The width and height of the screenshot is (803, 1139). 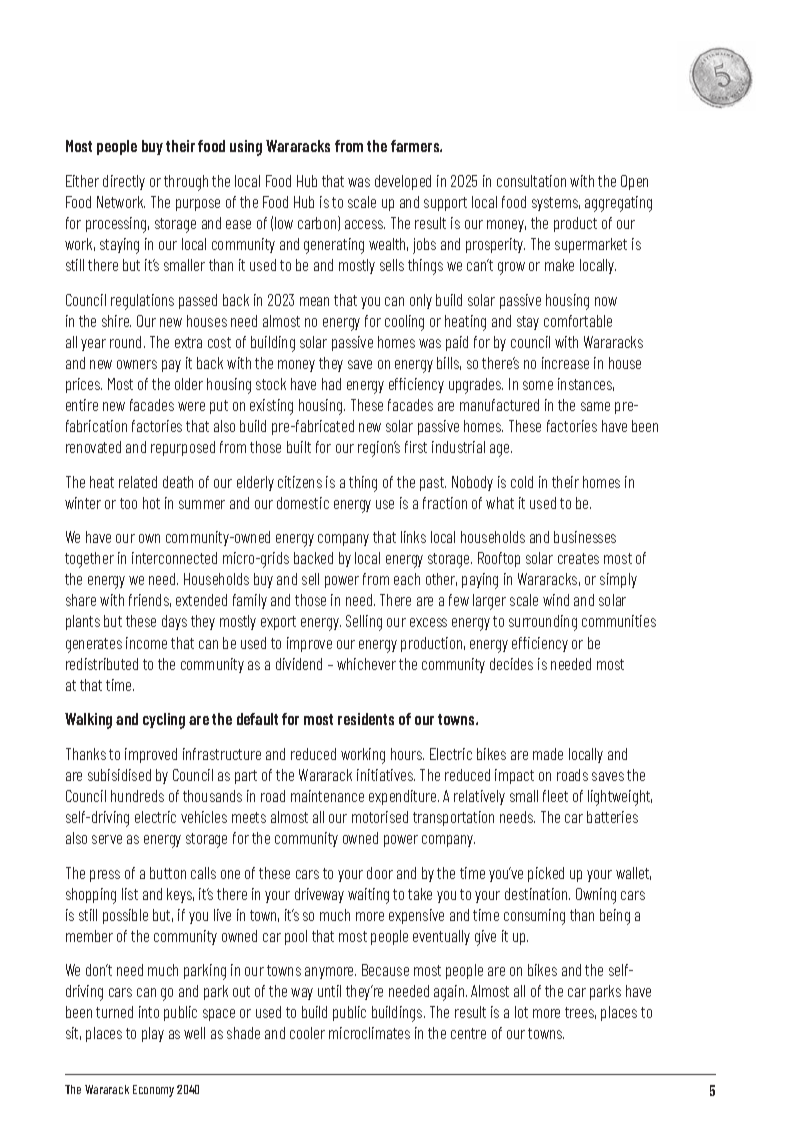 What do you see at coordinates (153, 1091) in the screenshot?
I see `Economy` at bounding box center [153, 1091].
